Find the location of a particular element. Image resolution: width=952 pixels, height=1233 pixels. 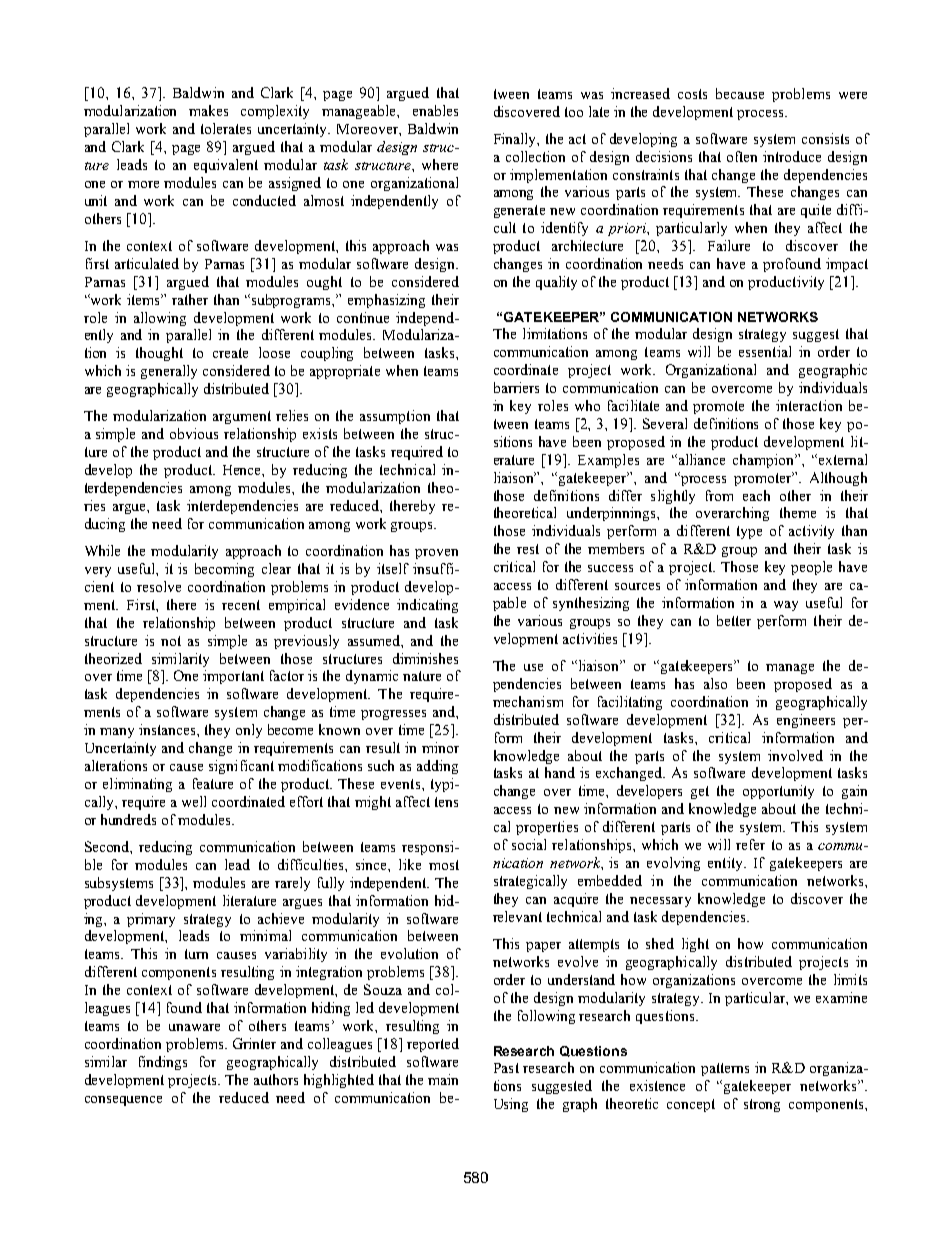

enables is located at coordinates (435, 110).
